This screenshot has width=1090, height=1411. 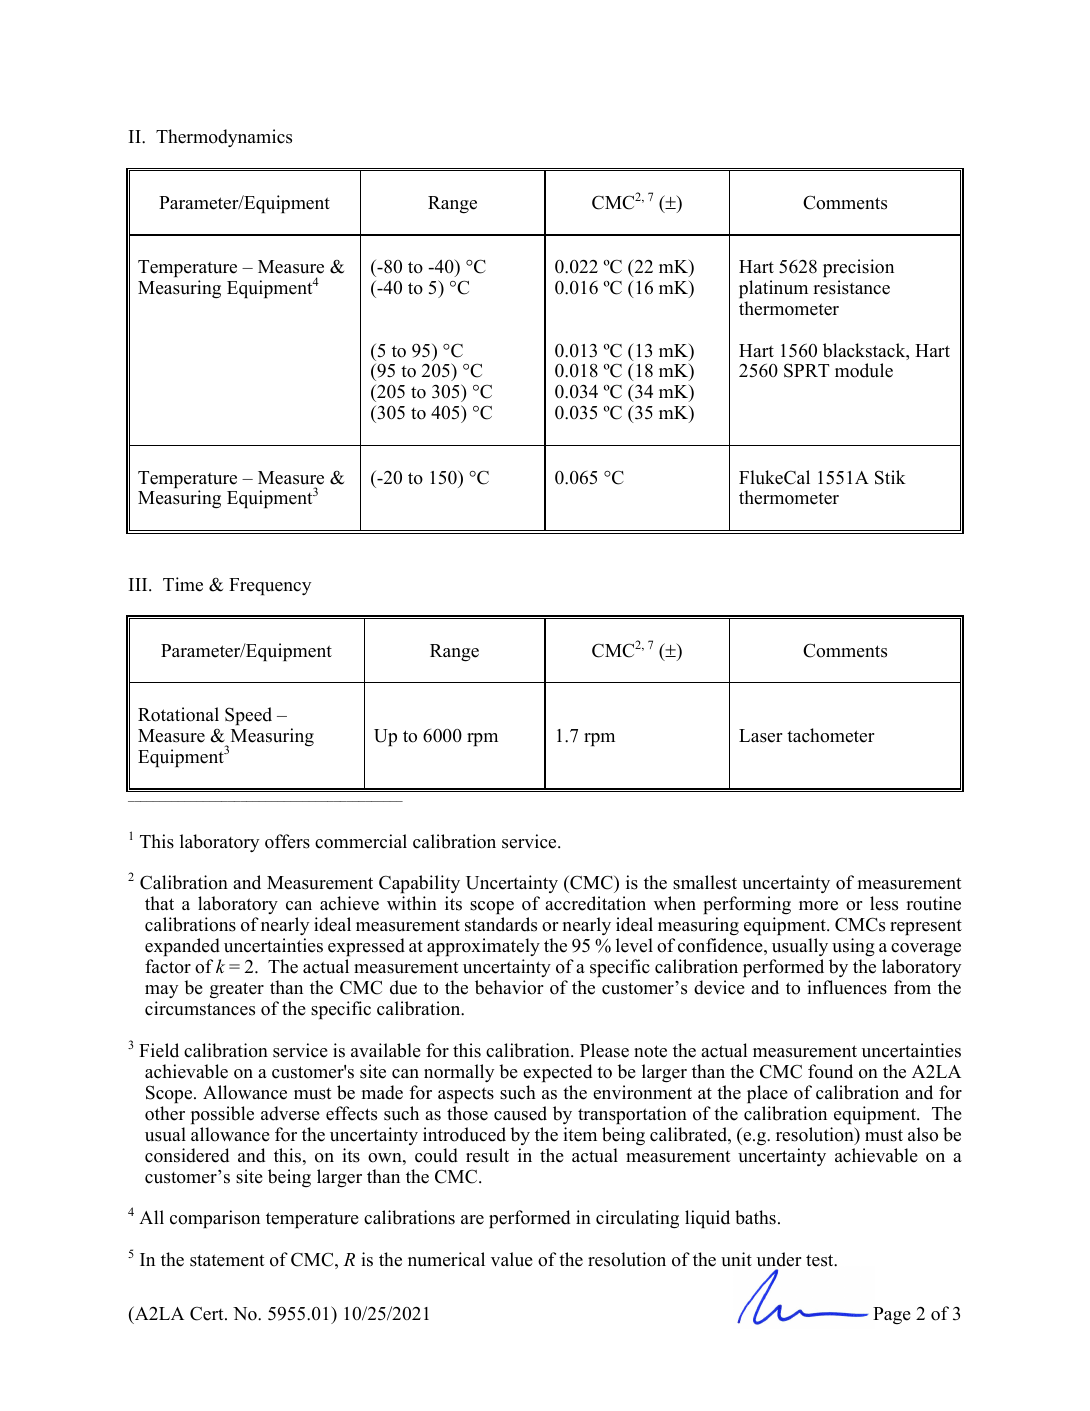 I want to click on Speed, so click(x=248, y=716).
